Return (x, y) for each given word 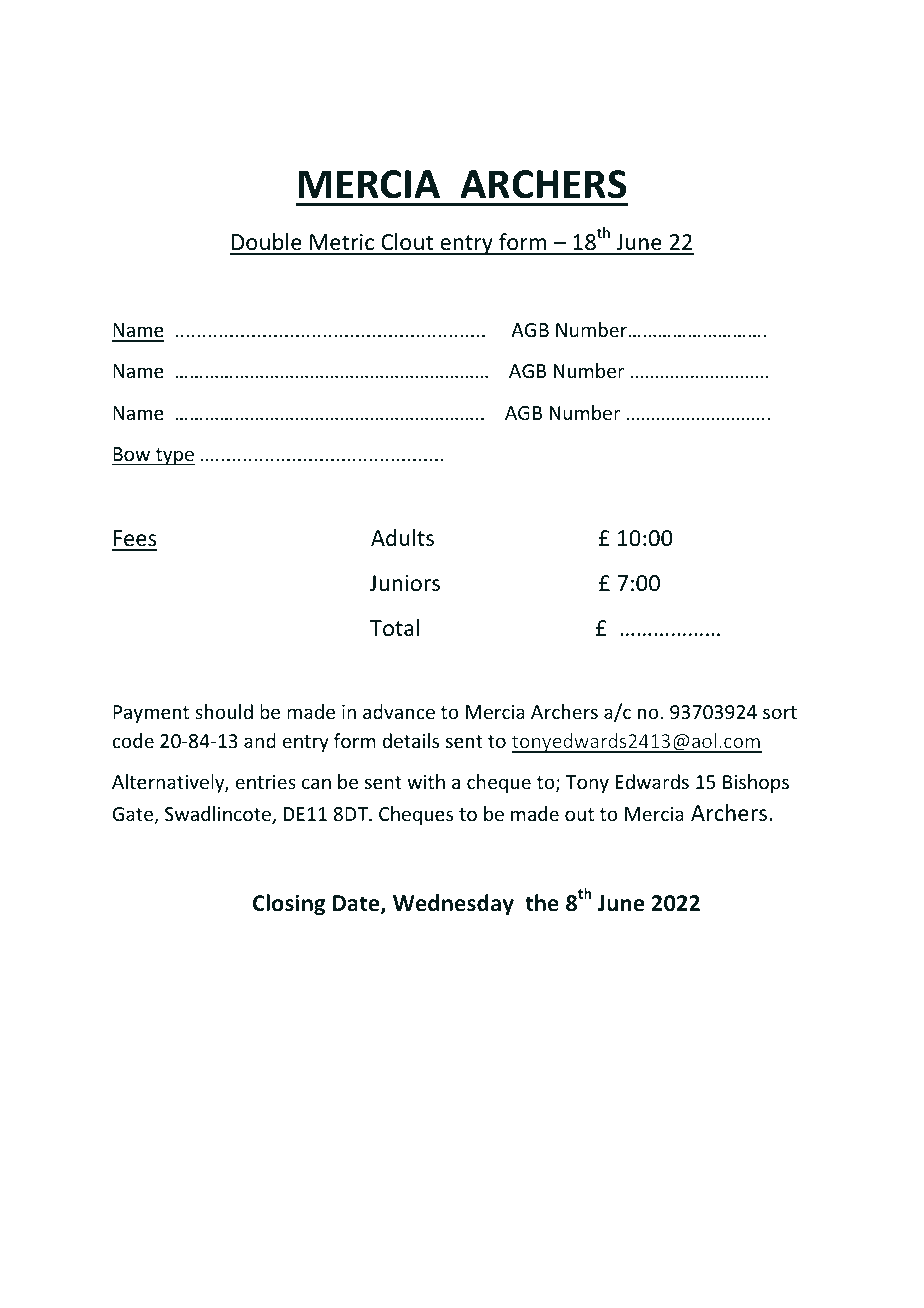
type (174, 456)
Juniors (405, 583)
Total (394, 628)
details (410, 740)
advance (399, 711)
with (426, 781)
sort (780, 712)
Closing (289, 905)
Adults (402, 538)
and (260, 740)
